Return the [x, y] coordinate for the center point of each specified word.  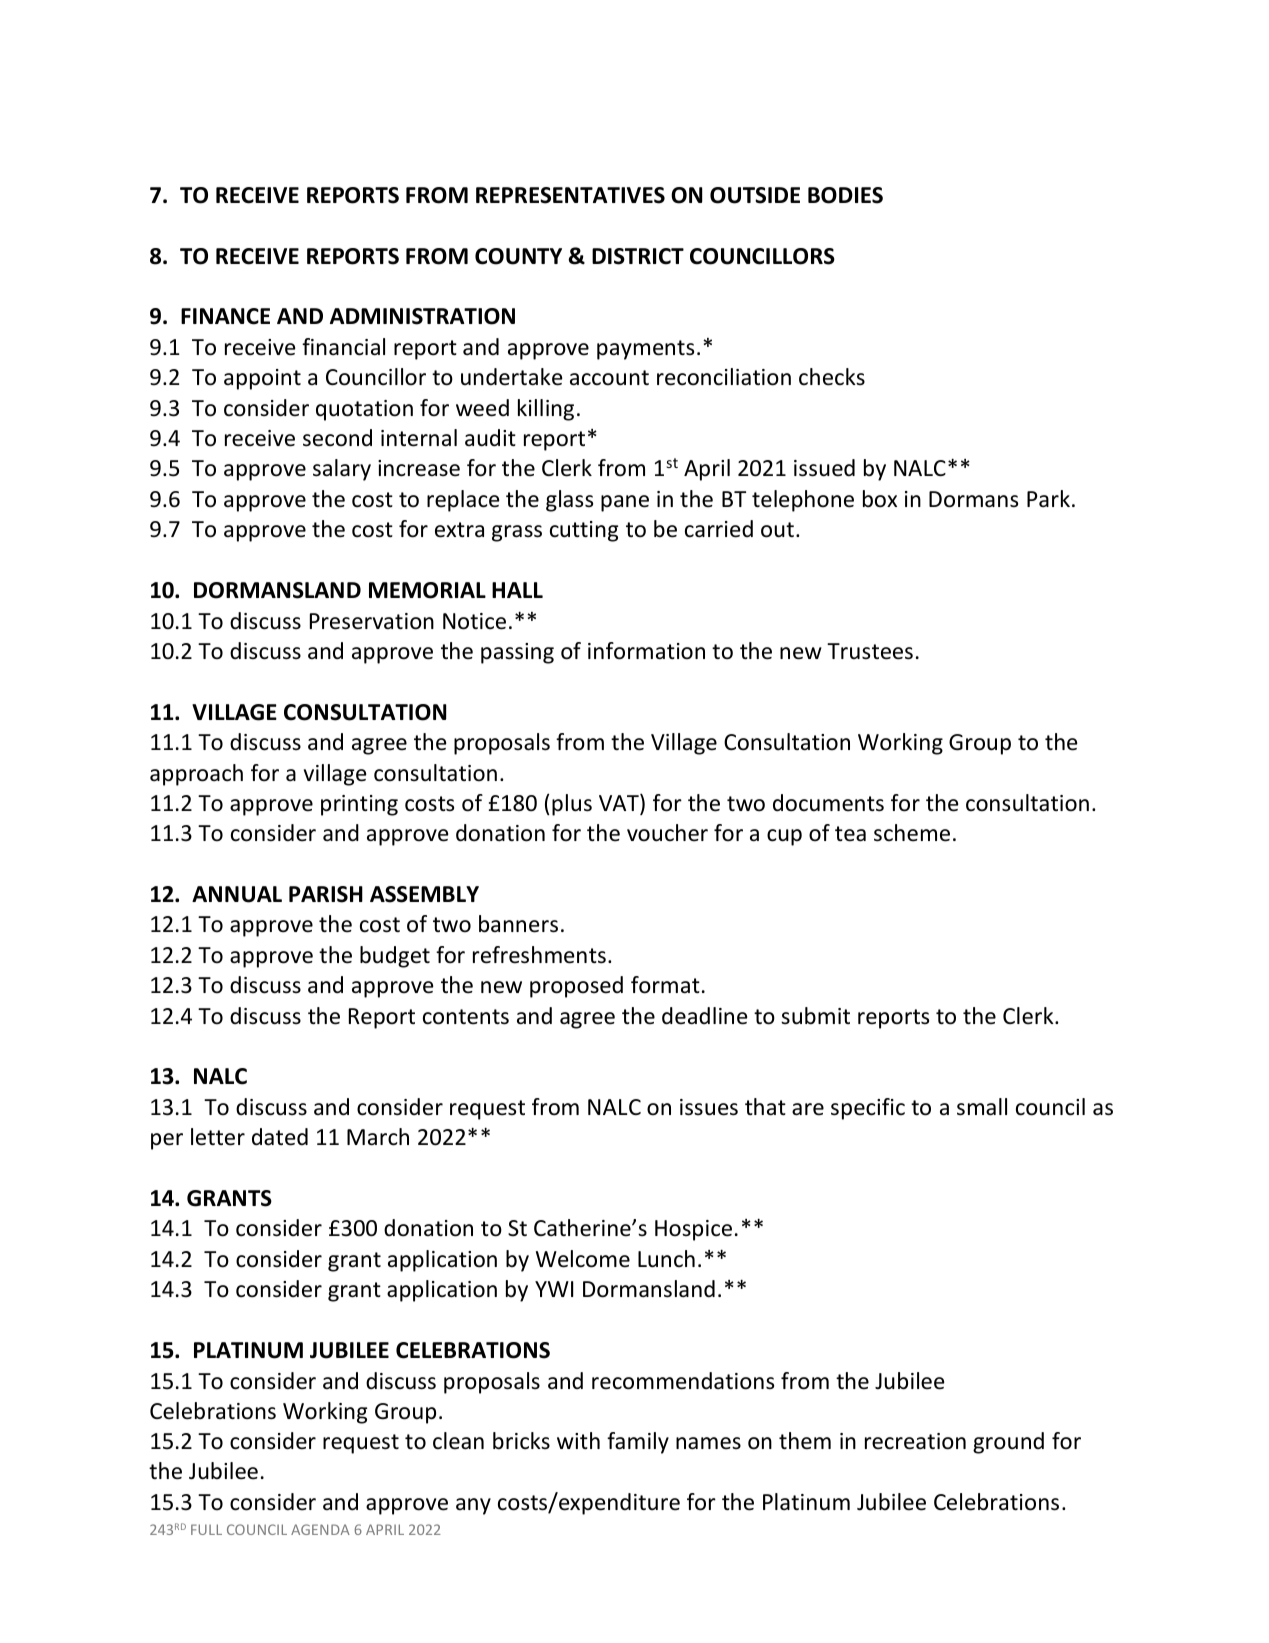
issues [709, 1107]
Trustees [870, 651]
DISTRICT [638, 256]
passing [517, 653]
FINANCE [225, 316]
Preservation [372, 621]
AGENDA [320, 1529]
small [982, 1107]
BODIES [845, 195]
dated [280, 1137]
